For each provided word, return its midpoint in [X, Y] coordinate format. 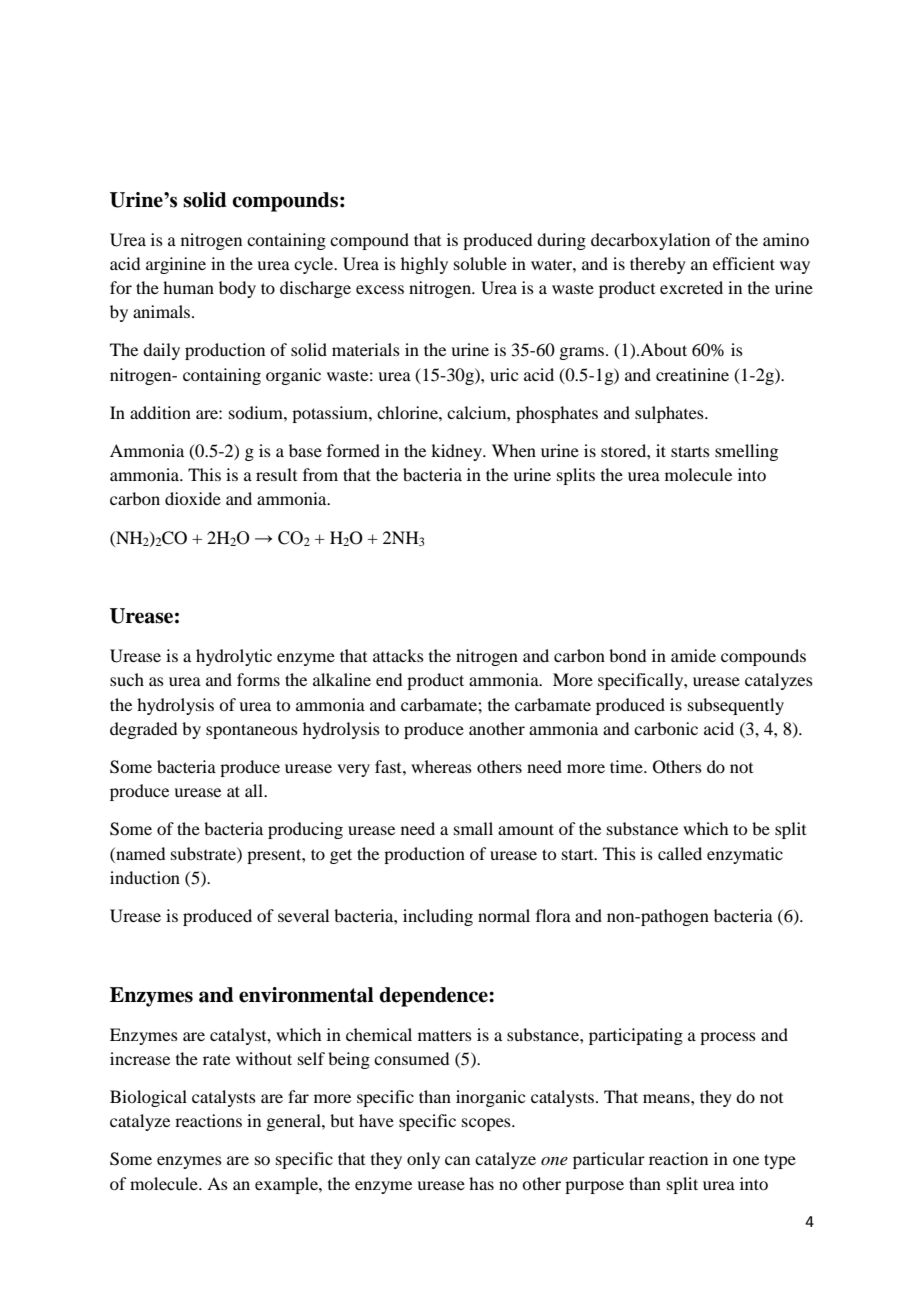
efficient [744, 263]
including [438, 917]
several [303, 915]
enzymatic [745, 855]
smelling [746, 452]
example [287, 1185]
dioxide [193, 498]
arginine [176, 265]
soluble [480, 263]
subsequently [736, 706]
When [514, 450]
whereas [441, 766]
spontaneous [252, 731]
